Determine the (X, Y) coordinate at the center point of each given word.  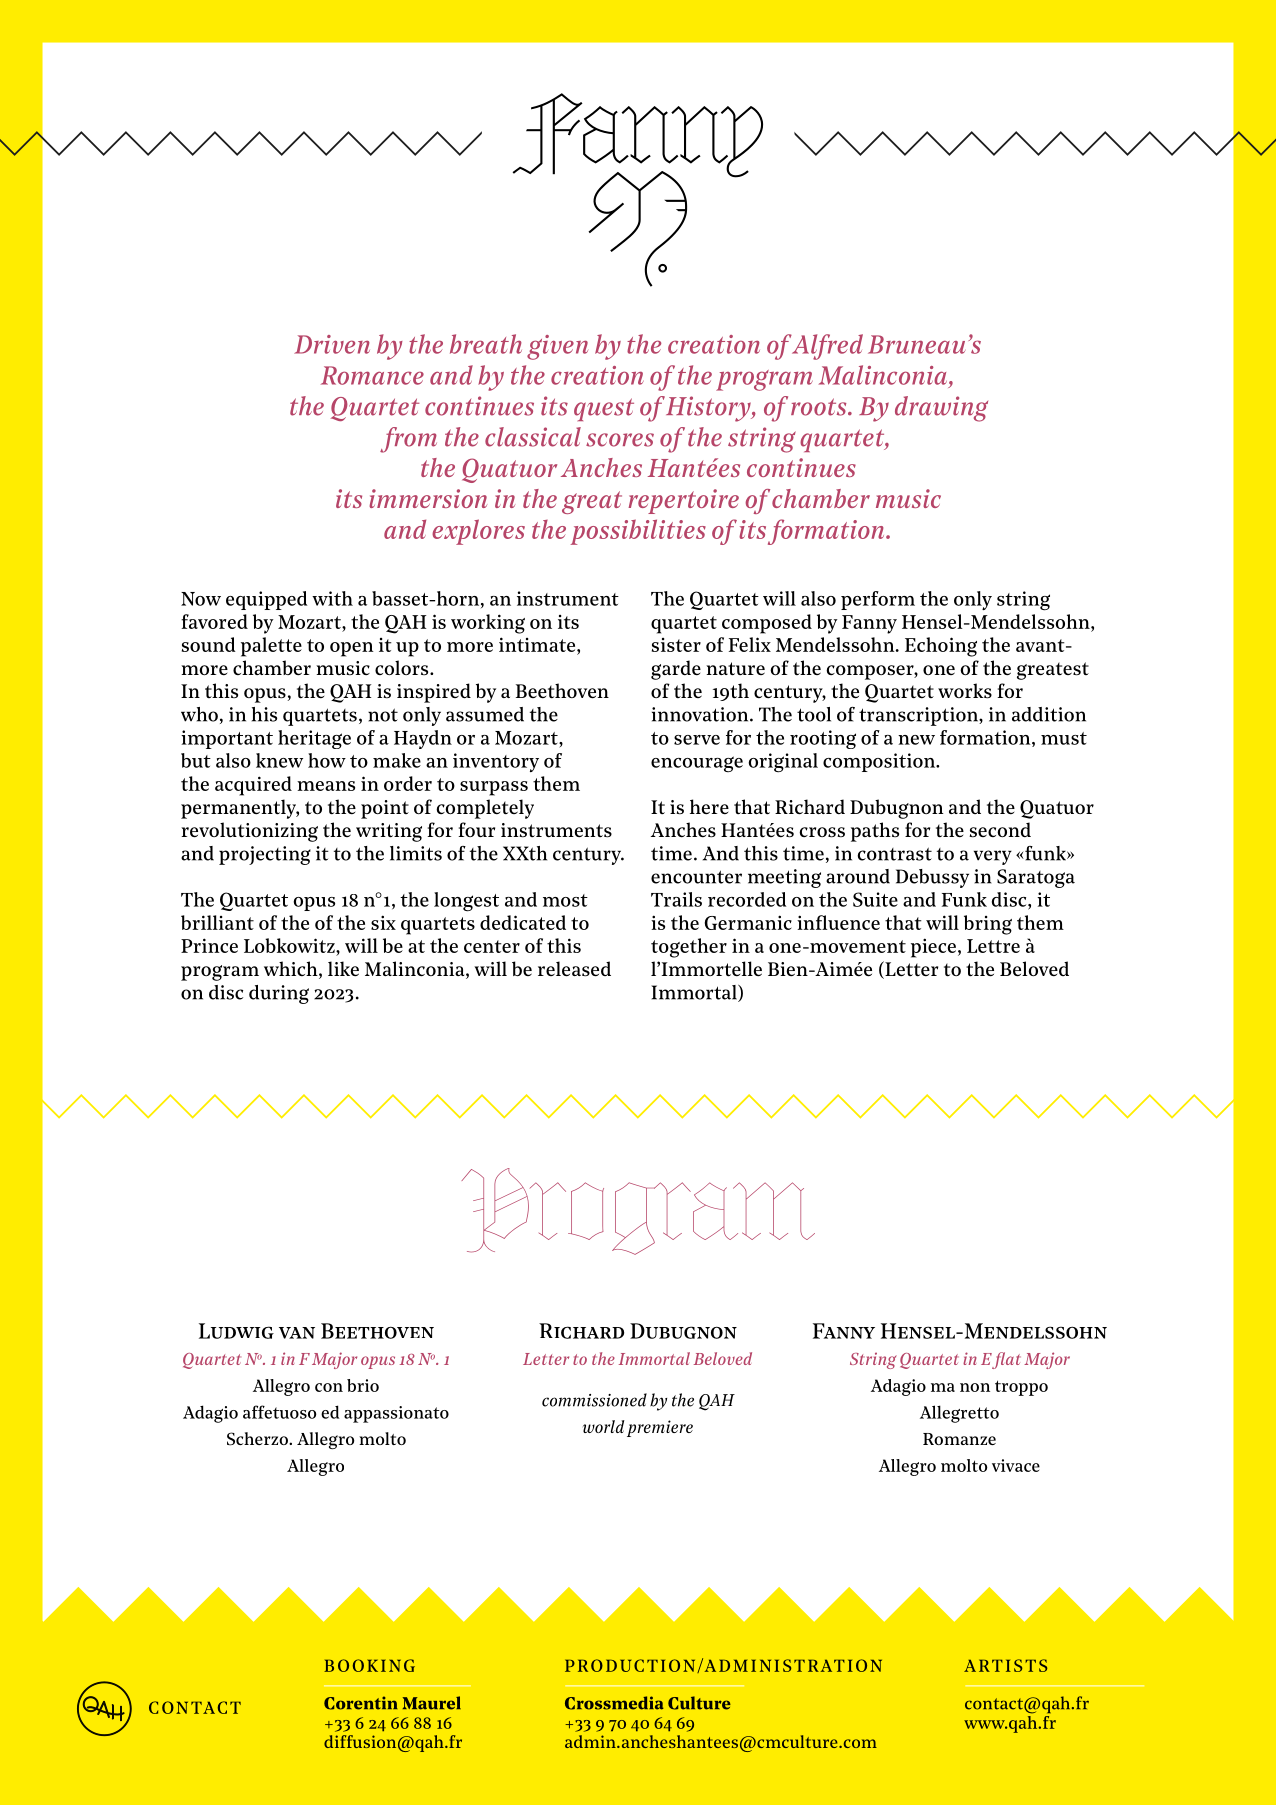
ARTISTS (1005, 1665)
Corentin (361, 1703)
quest (604, 409)
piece (933, 948)
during (279, 994)
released (574, 969)
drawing (941, 409)
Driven (332, 344)
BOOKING (369, 1665)
